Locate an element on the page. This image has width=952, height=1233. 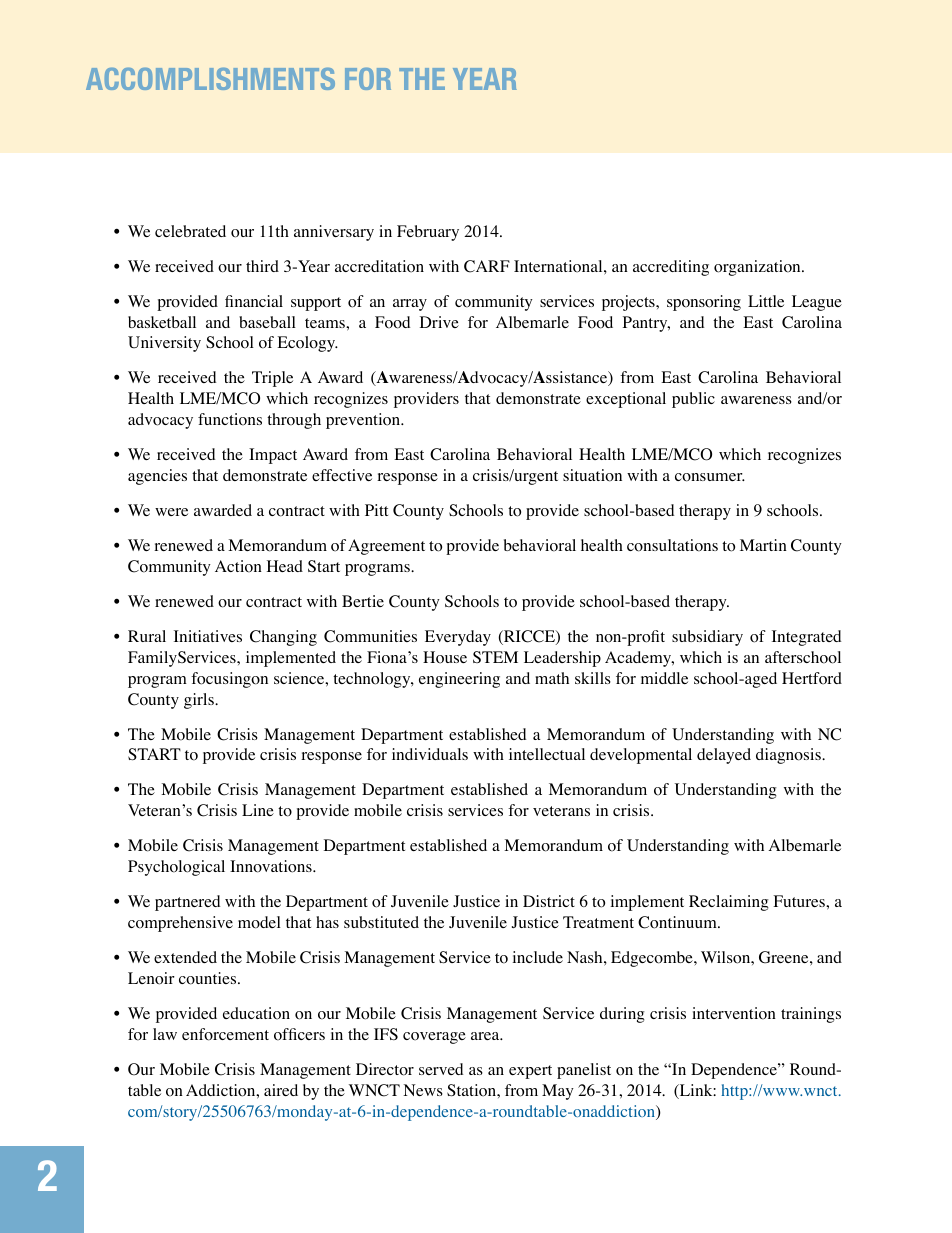
Line is located at coordinates (258, 810).
